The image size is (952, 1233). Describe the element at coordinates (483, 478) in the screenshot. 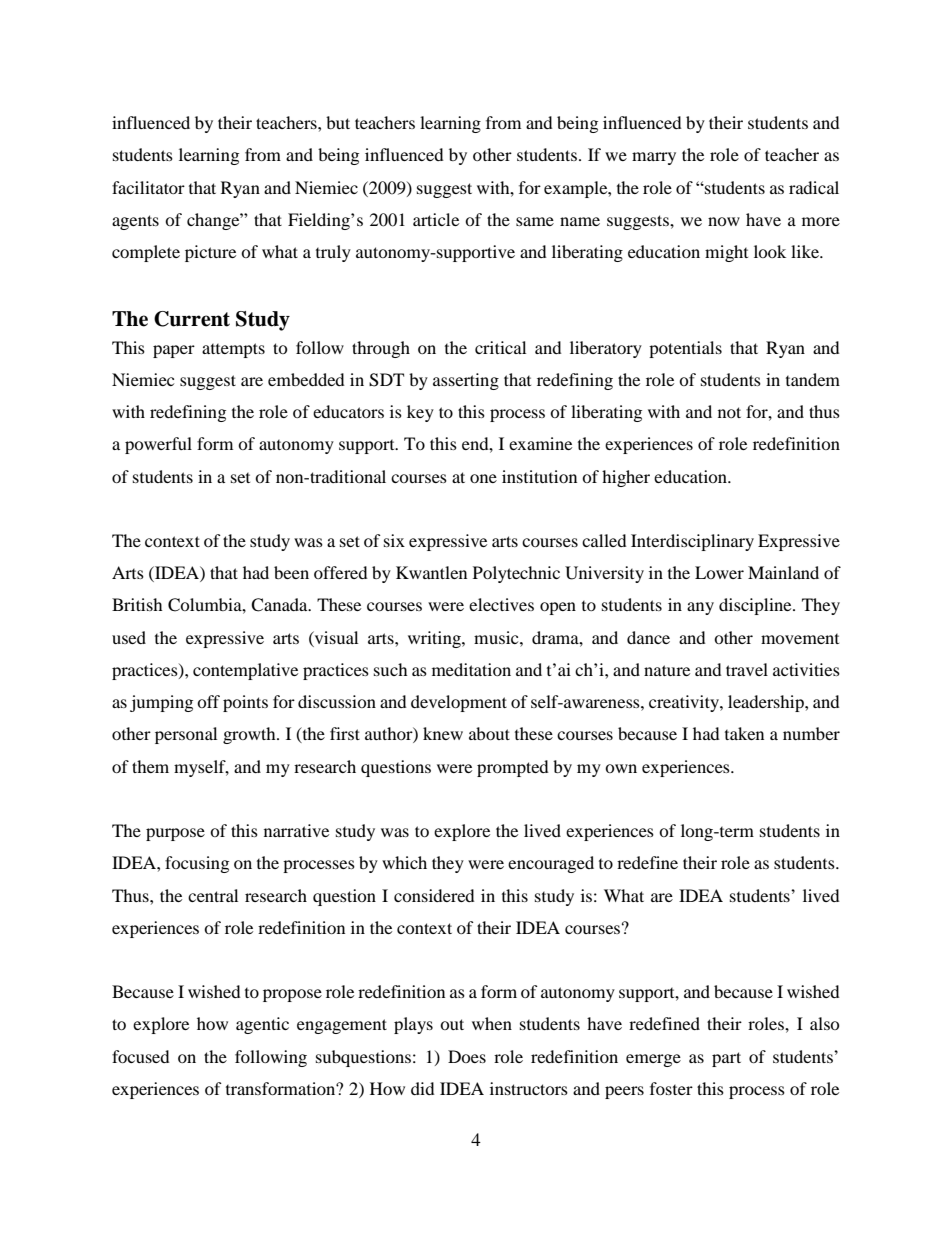

I see `one` at that location.
